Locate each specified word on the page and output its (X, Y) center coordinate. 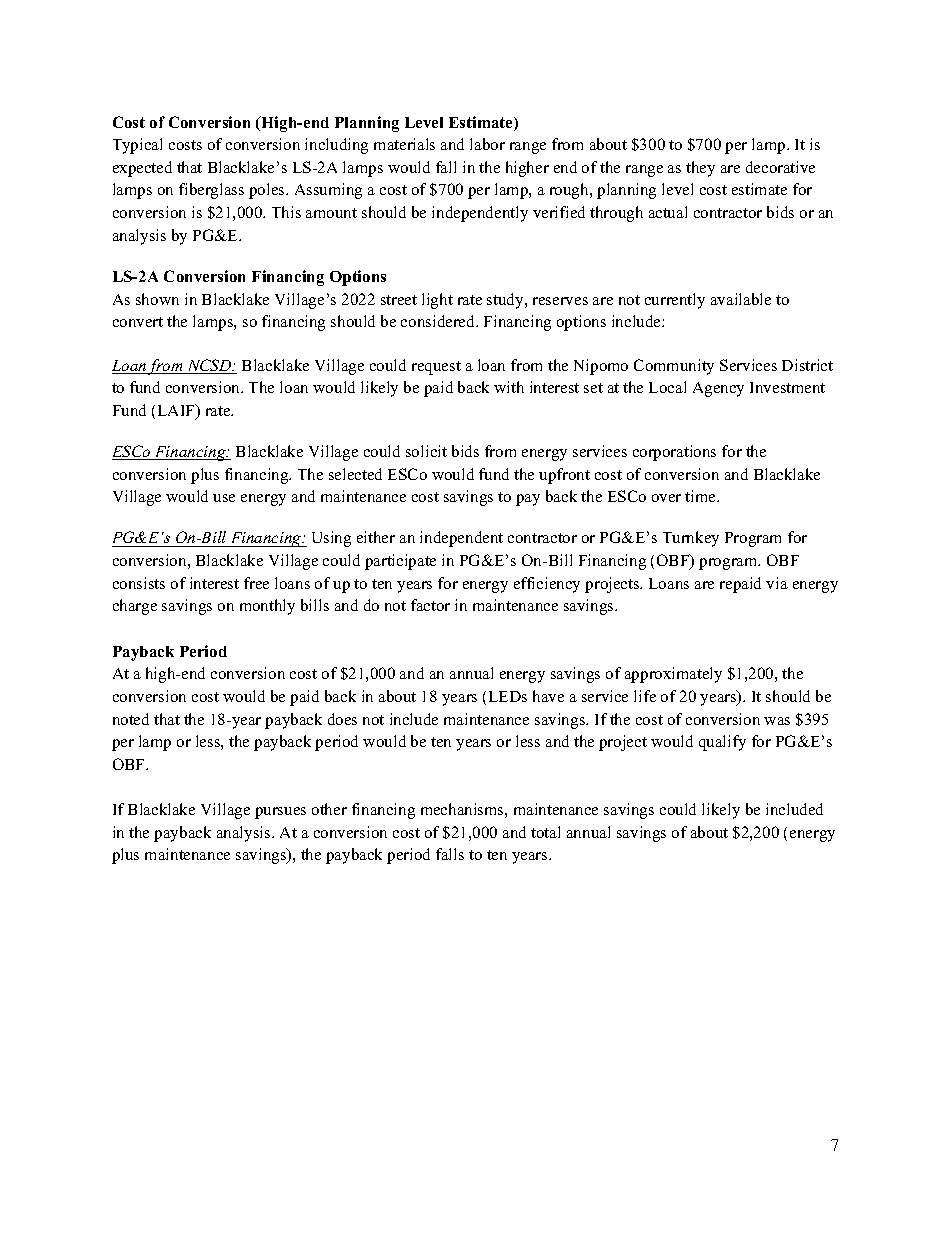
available (741, 299)
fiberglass (211, 191)
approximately (673, 675)
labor (487, 144)
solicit (426, 451)
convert (138, 322)
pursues (280, 813)
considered (439, 321)
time (701, 496)
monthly (267, 607)
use (224, 498)
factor (430, 605)
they (700, 169)
